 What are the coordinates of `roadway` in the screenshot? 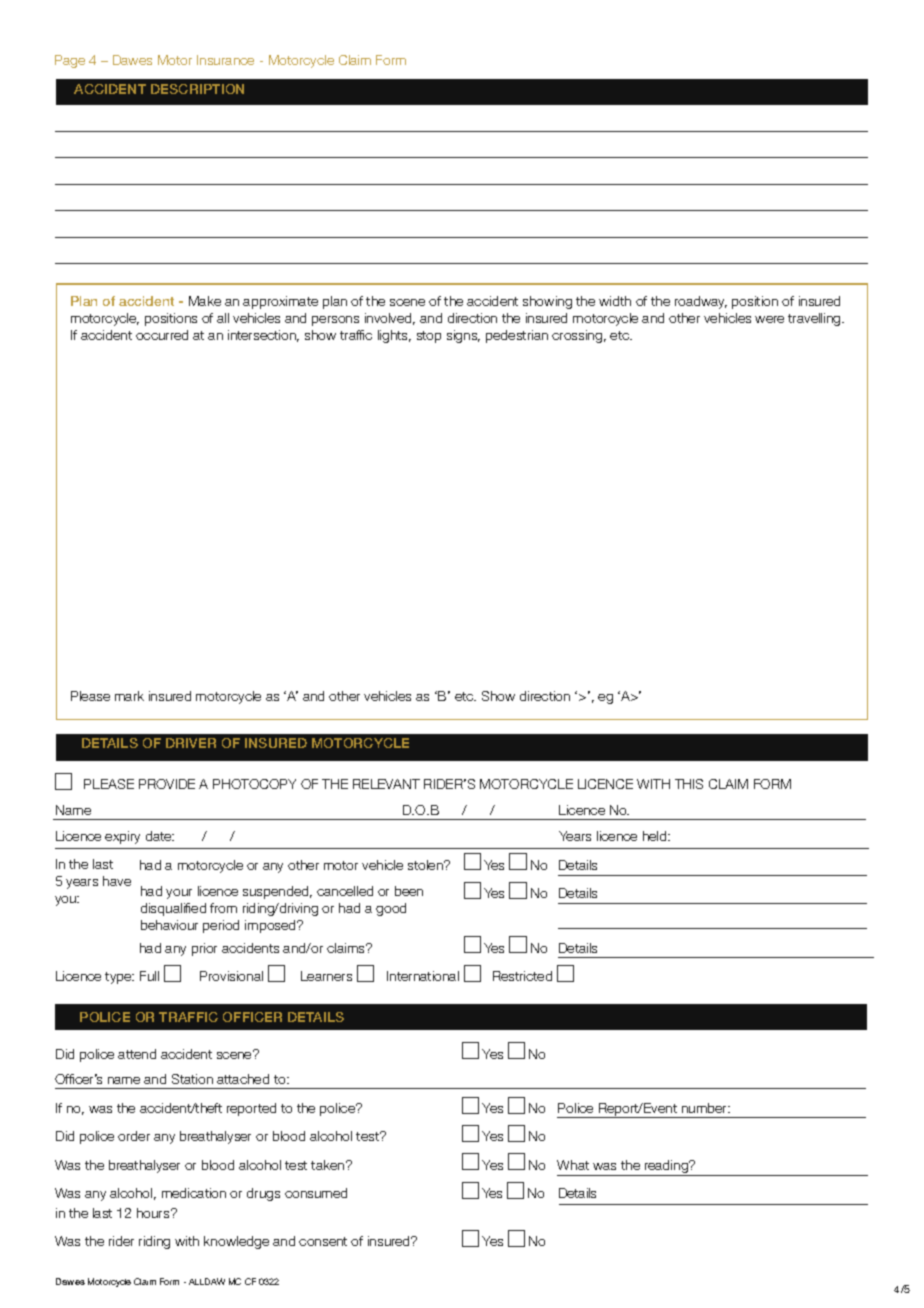 It's located at (701, 302).
